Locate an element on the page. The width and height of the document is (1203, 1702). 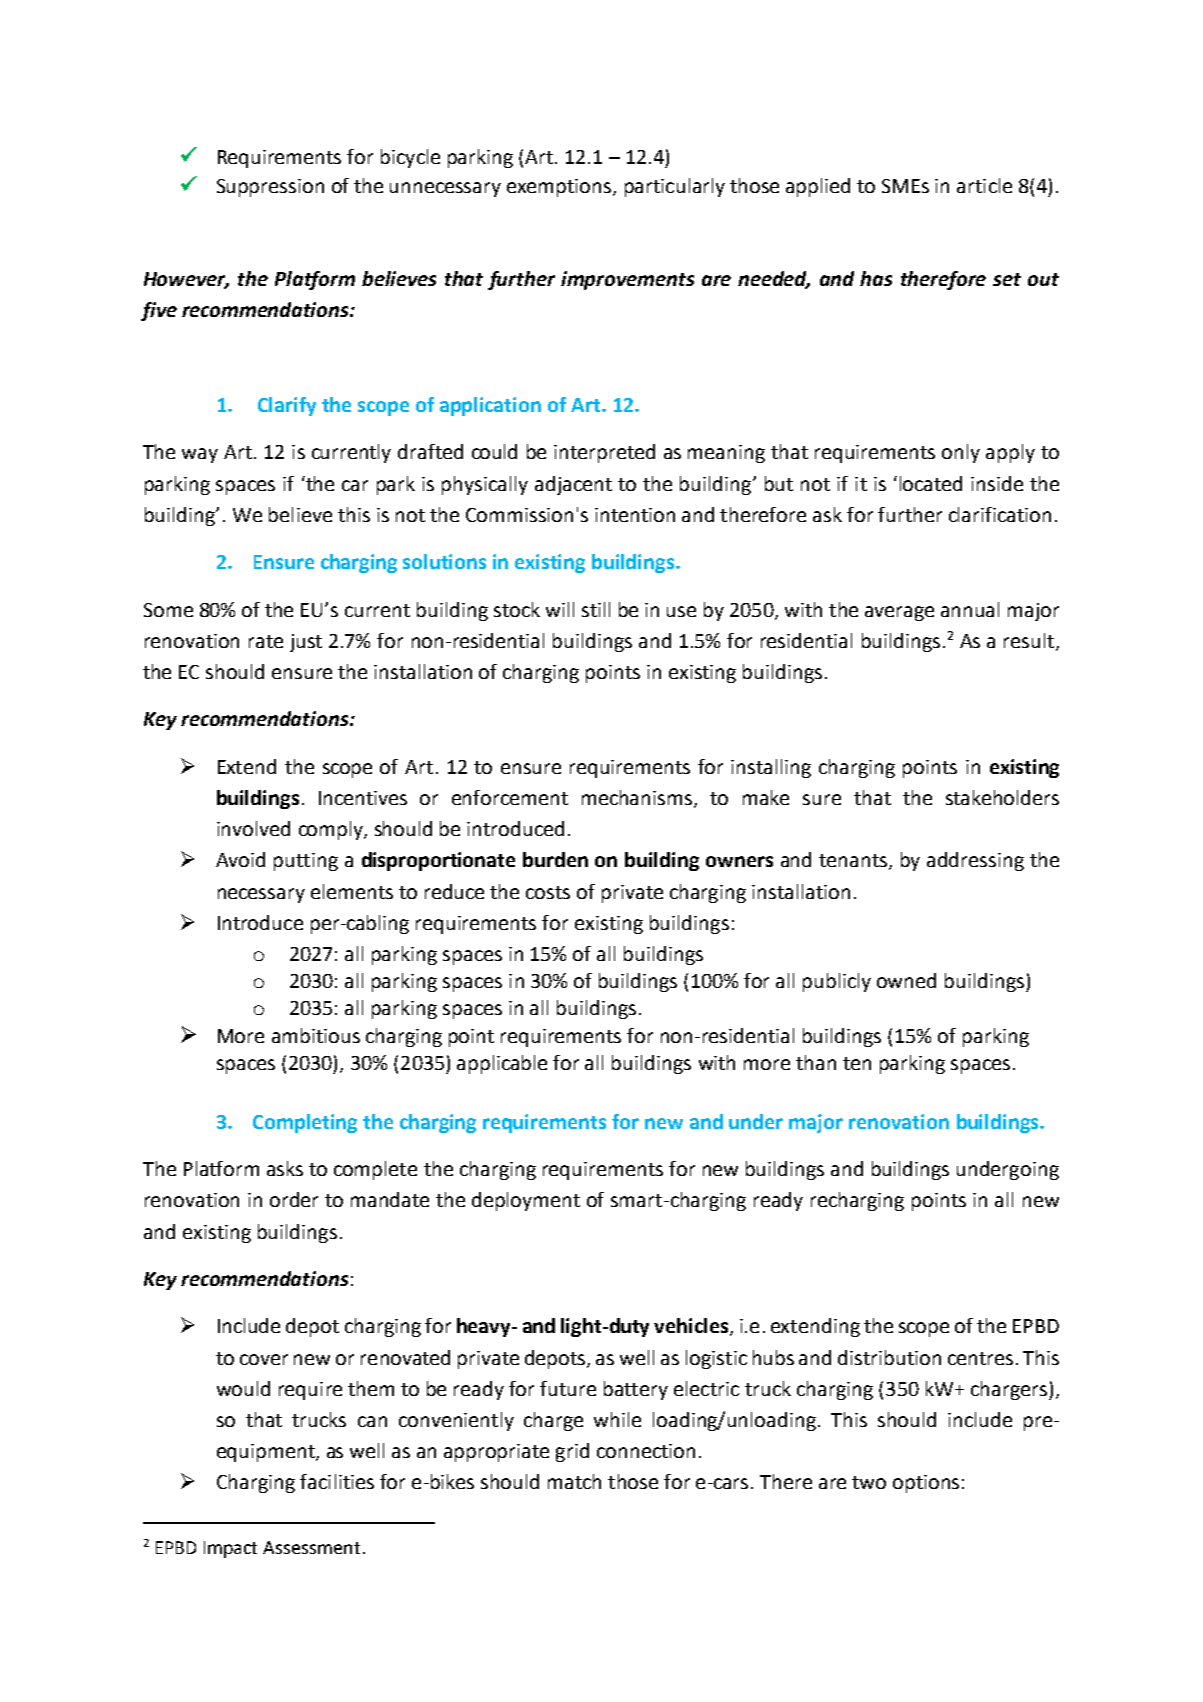
article is located at coordinates (984, 185).
